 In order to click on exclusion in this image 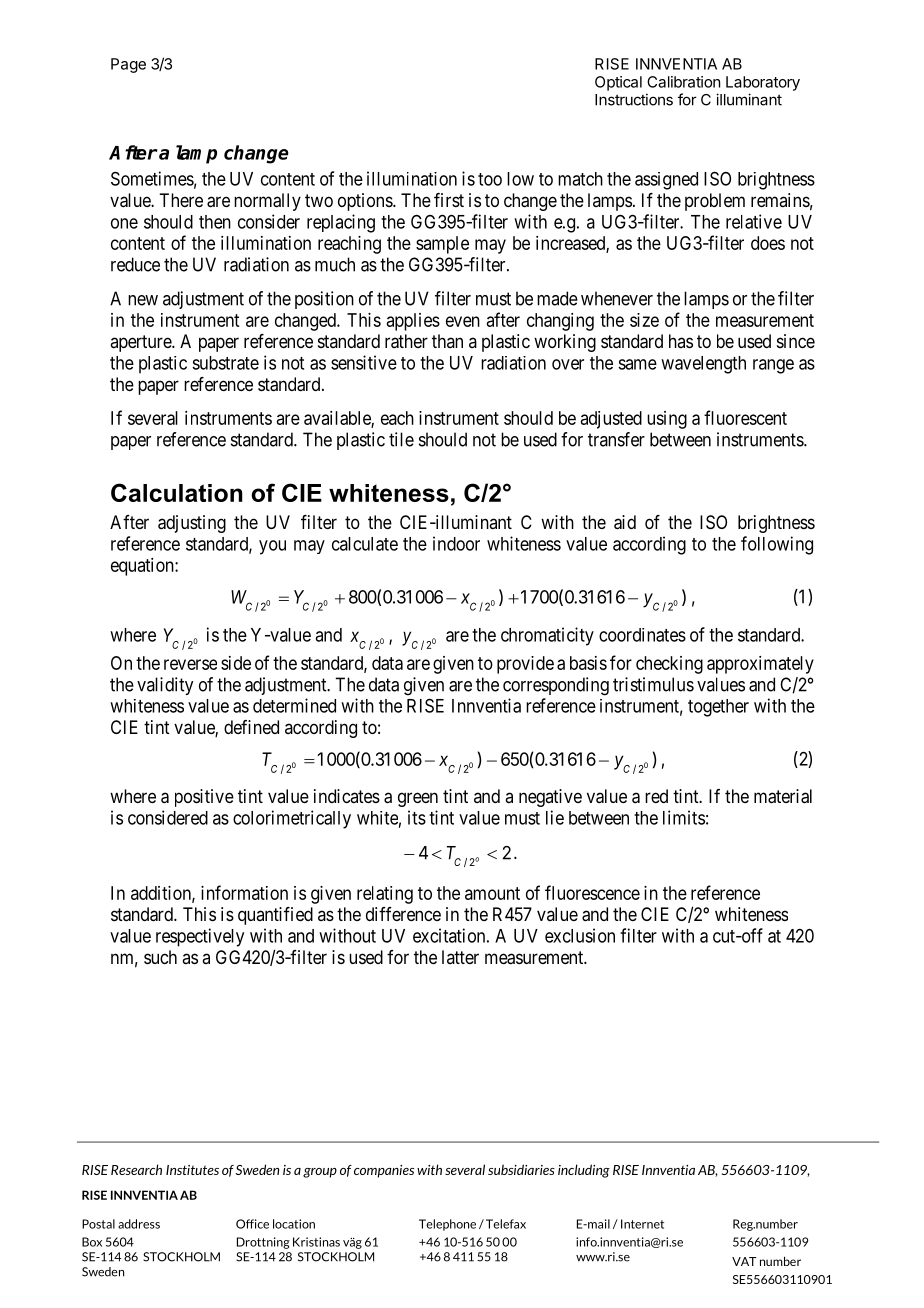, I will do `click(580, 935)`.
